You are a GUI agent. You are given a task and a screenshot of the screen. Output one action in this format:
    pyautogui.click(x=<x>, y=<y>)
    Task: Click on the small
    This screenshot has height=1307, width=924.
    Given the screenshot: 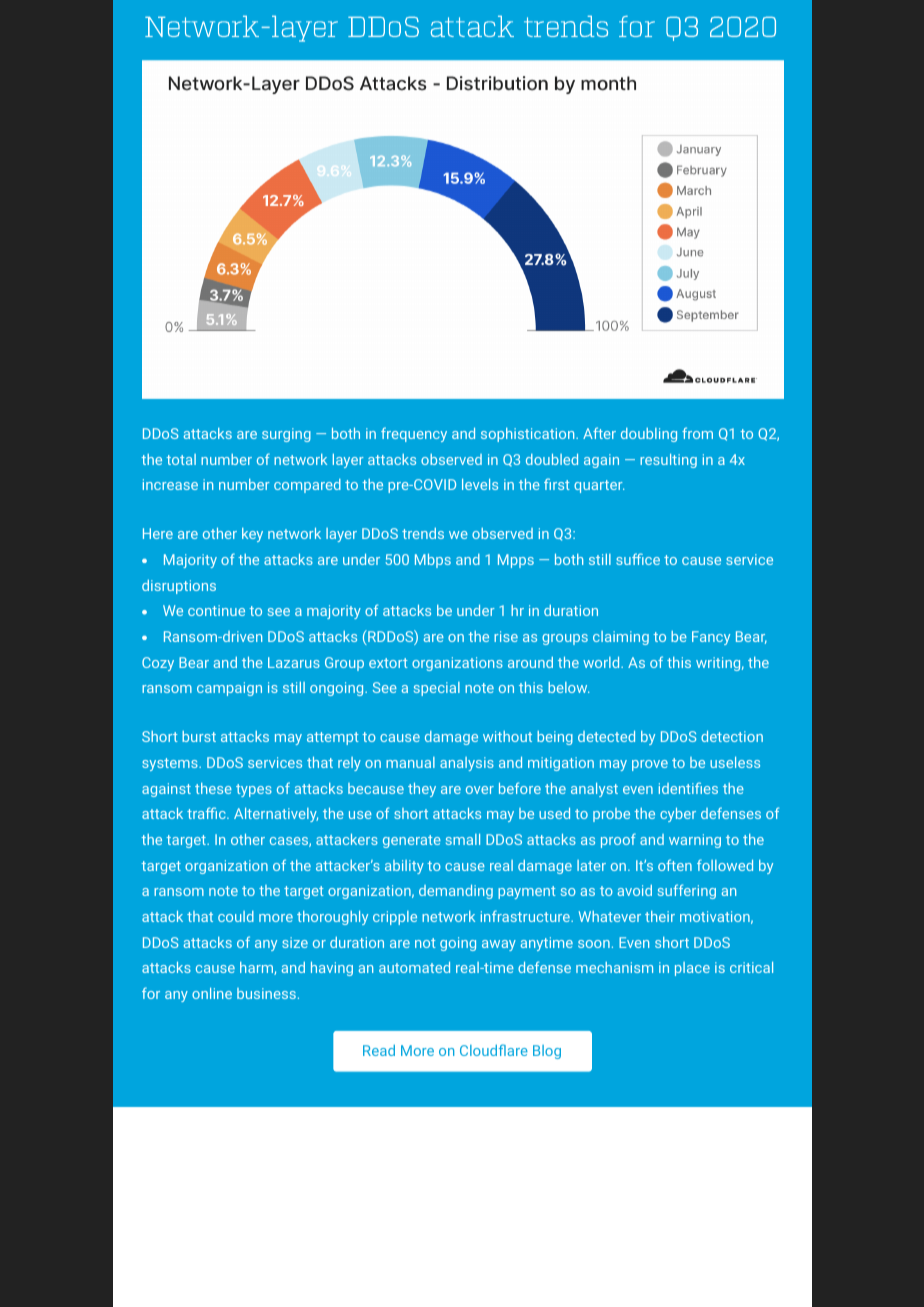 What is the action you would take?
    pyautogui.click(x=463, y=839)
